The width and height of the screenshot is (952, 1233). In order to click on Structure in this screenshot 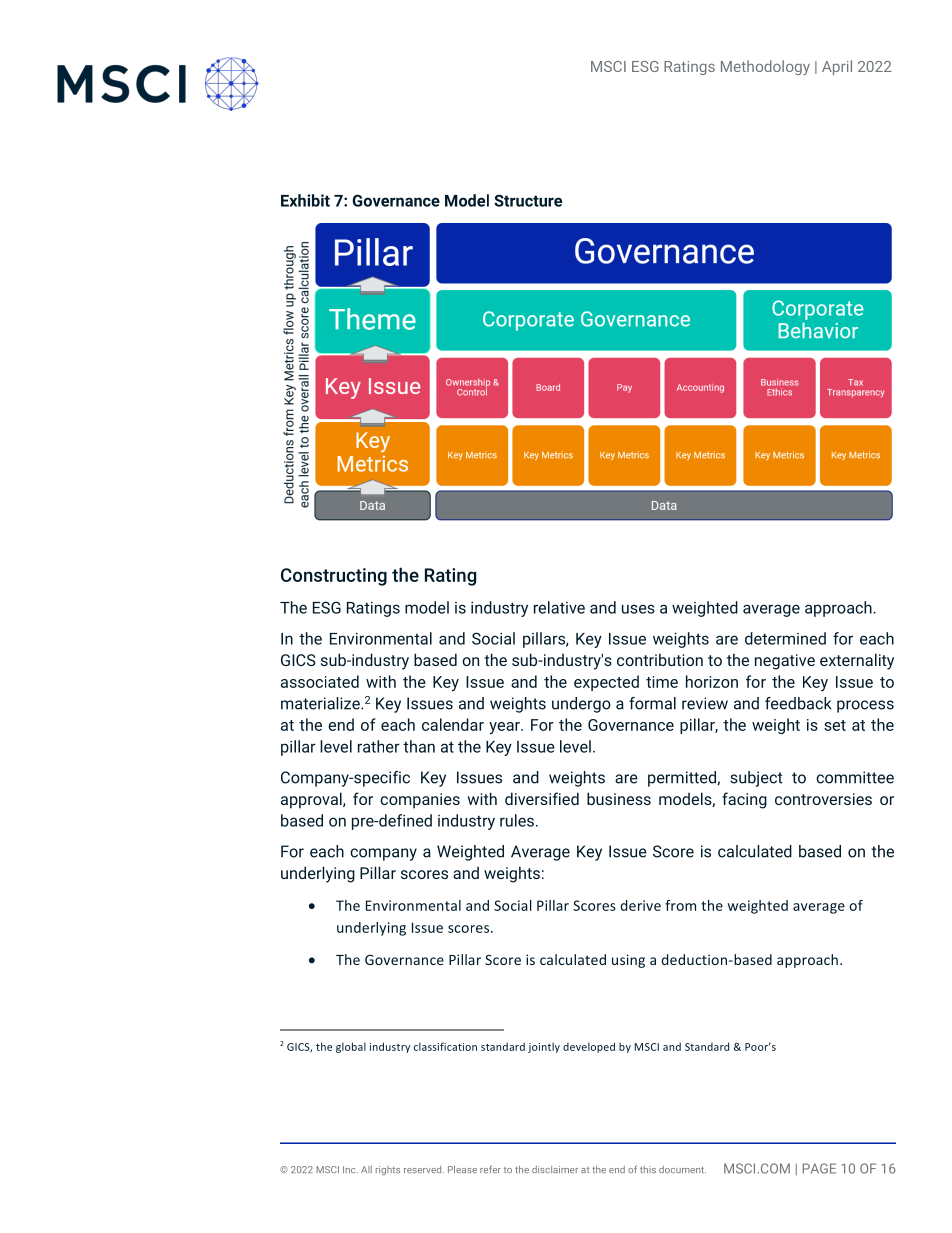, I will do `click(528, 200)`.
